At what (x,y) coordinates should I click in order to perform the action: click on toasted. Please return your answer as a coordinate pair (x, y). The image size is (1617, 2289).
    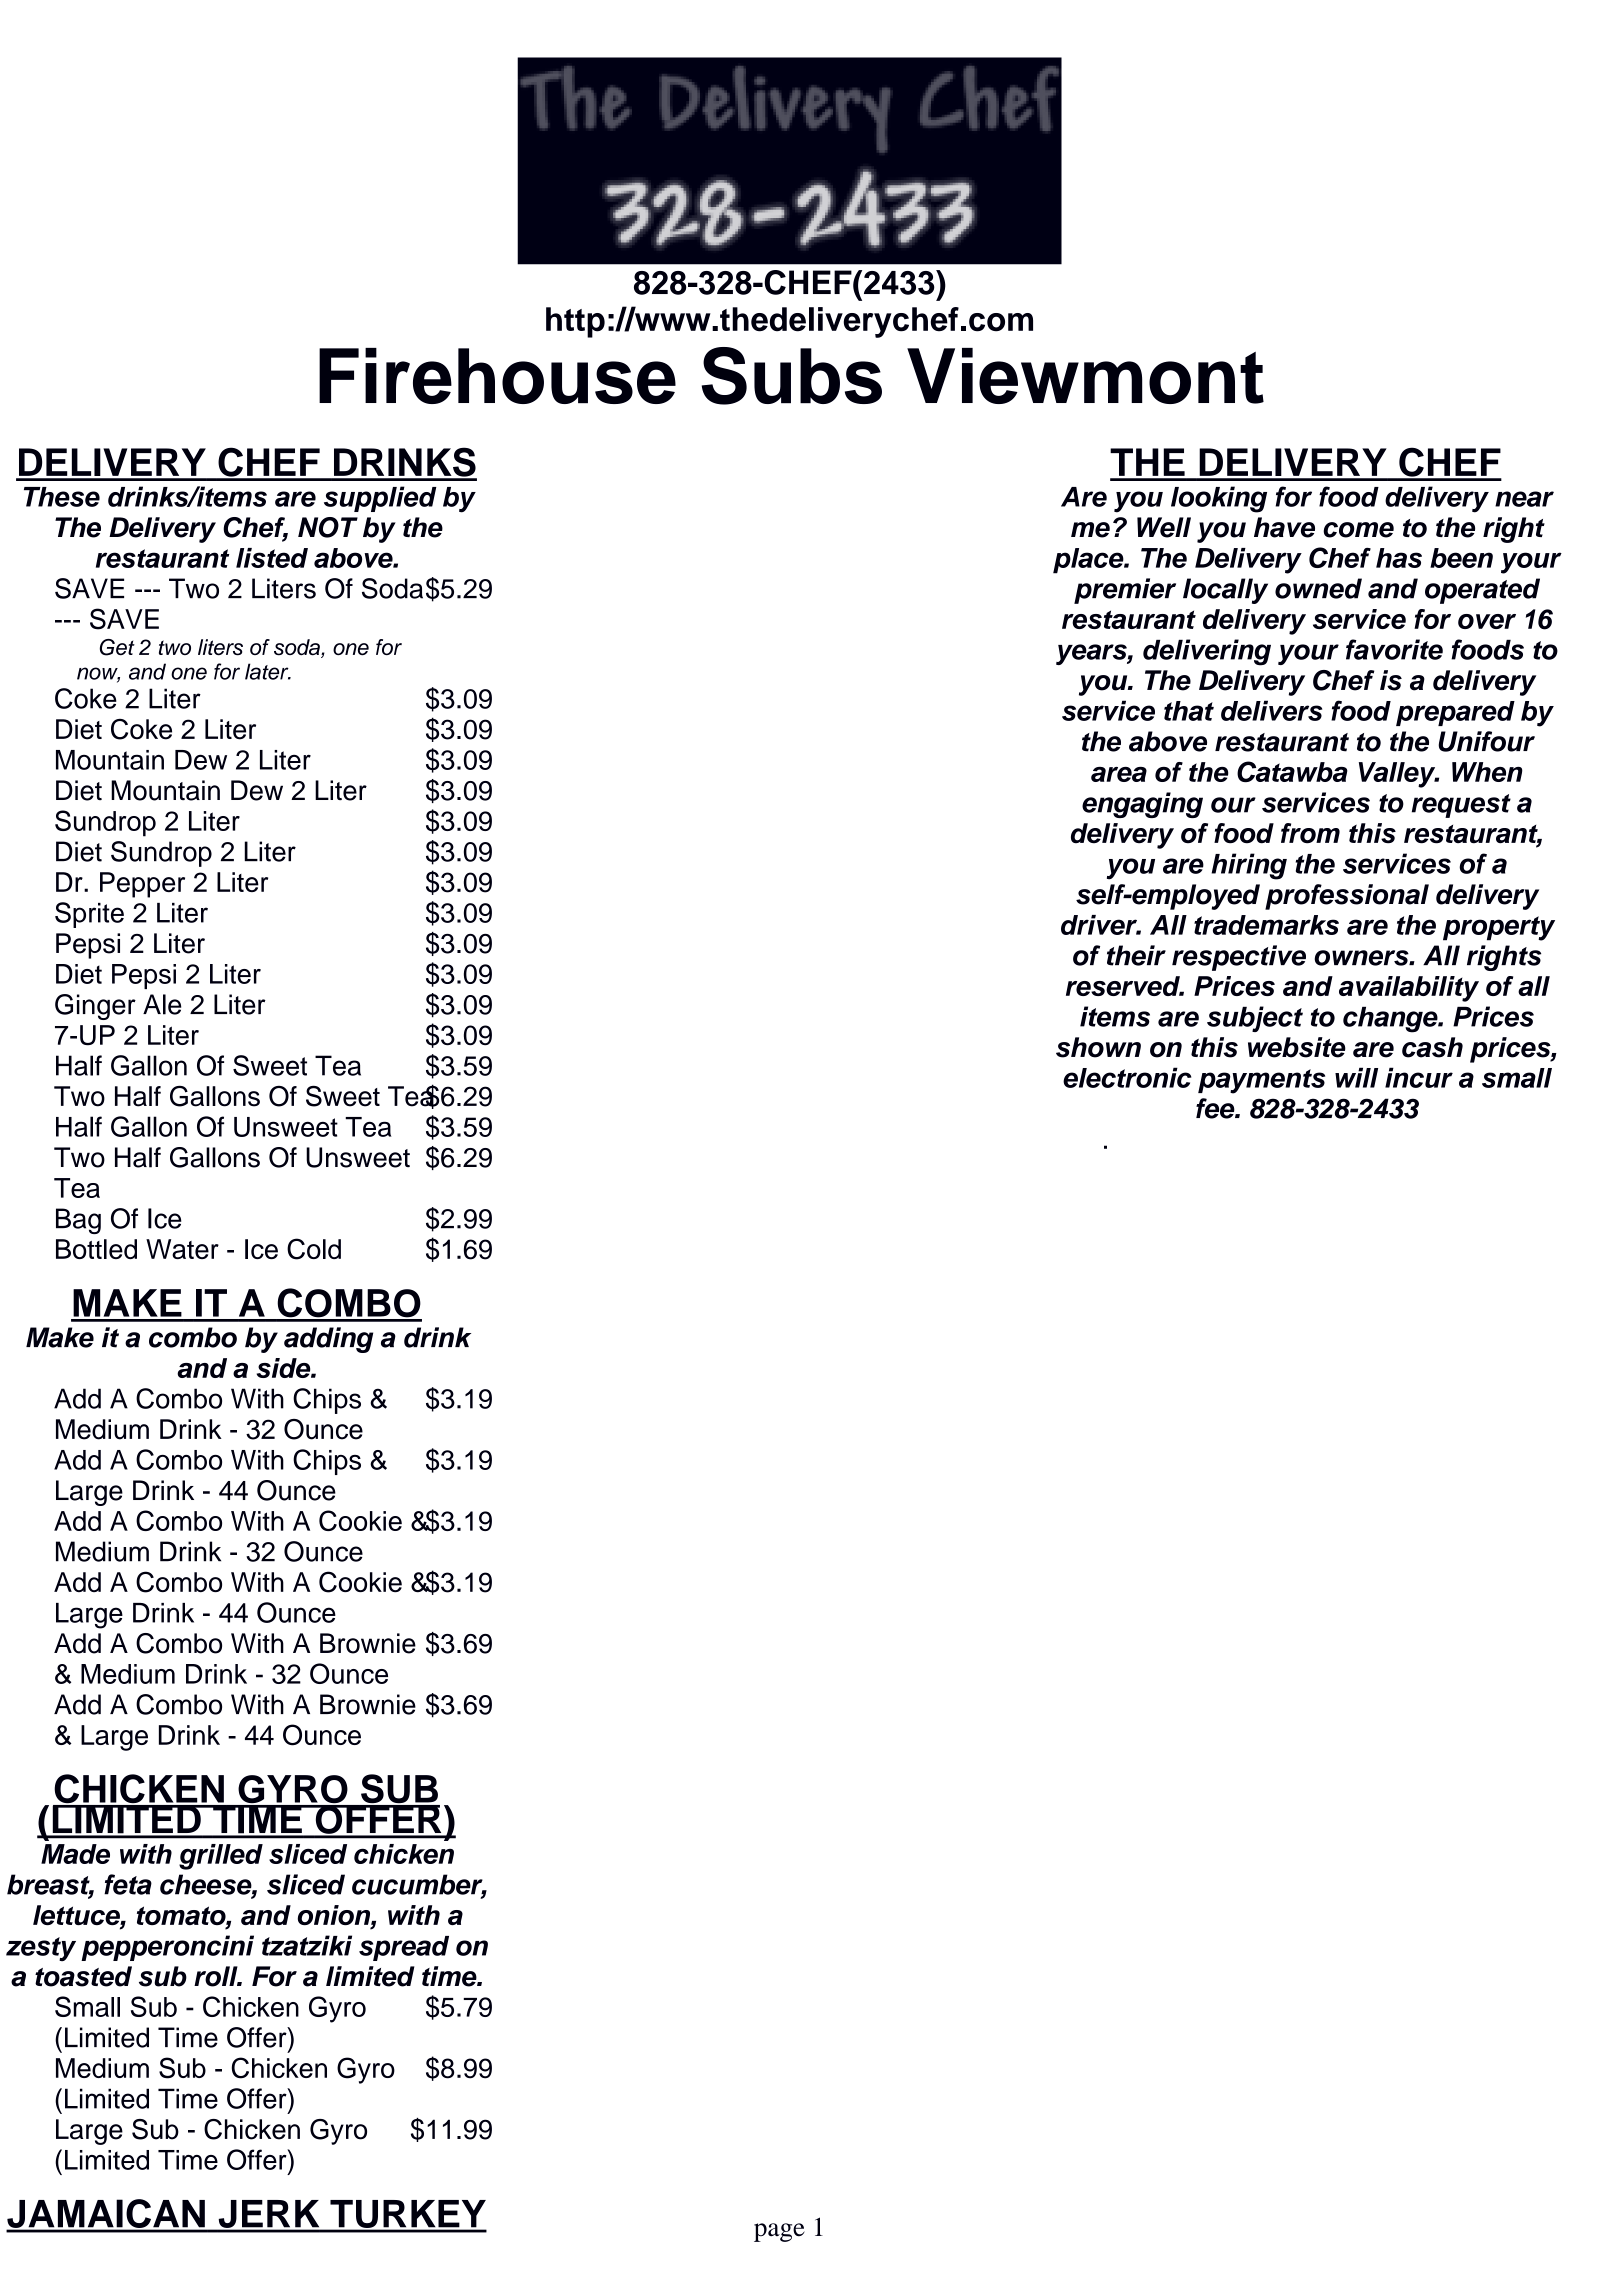
    Looking at the image, I should click on (83, 1976).
